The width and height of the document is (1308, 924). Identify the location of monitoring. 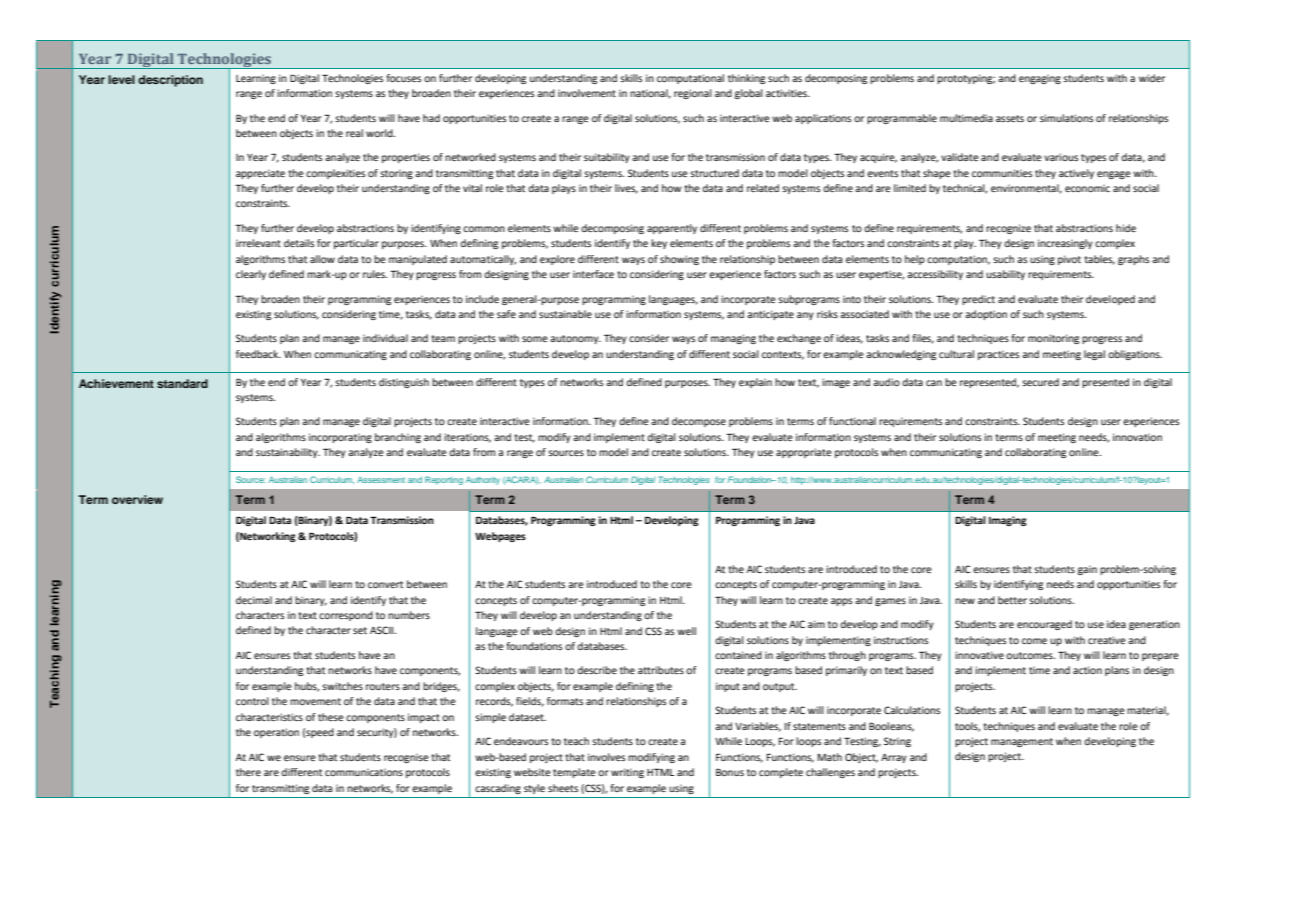
(1053, 339).
